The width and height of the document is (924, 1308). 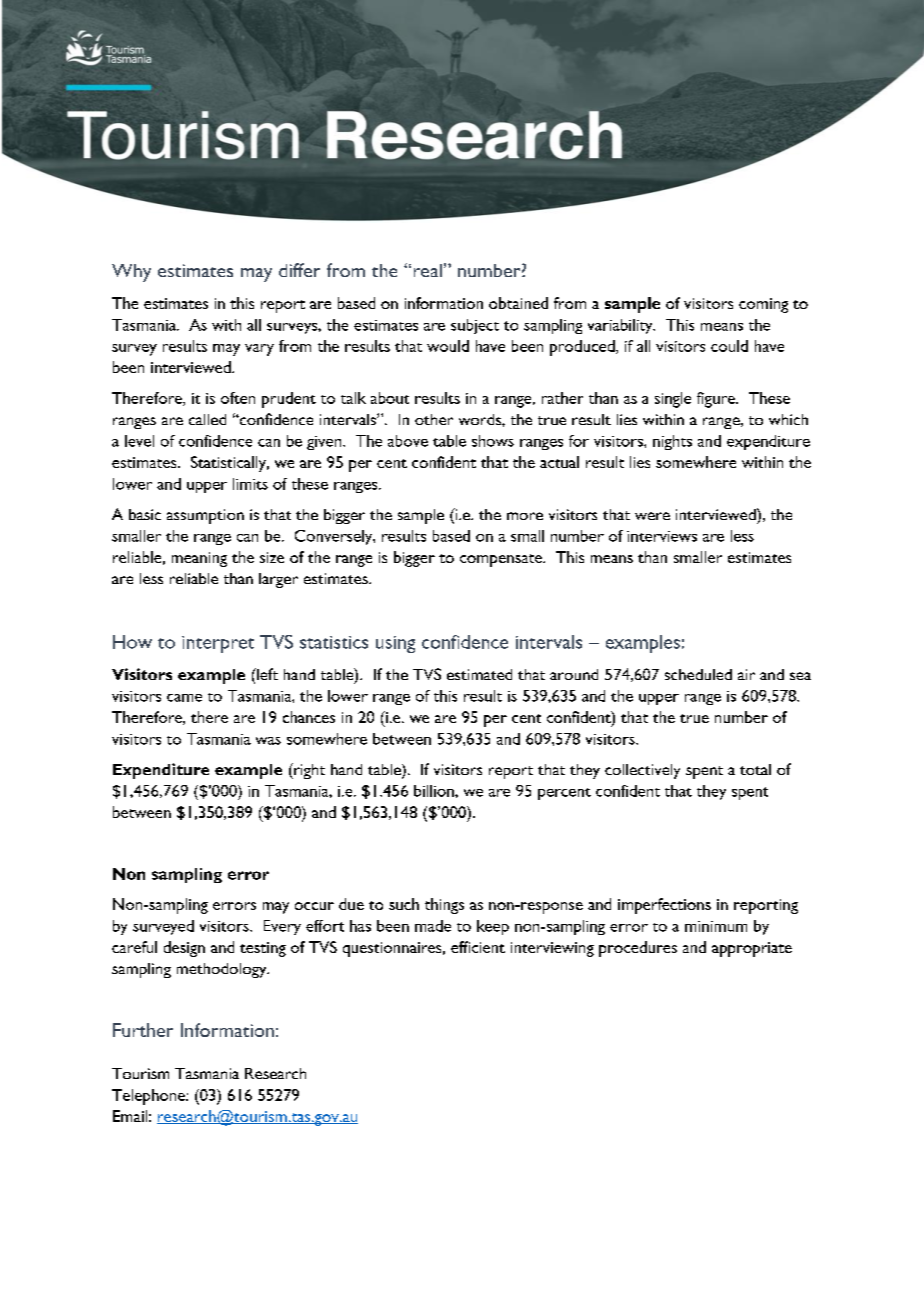 What do you see at coordinates (478, 947) in the document?
I see `efficient` at bounding box center [478, 947].
